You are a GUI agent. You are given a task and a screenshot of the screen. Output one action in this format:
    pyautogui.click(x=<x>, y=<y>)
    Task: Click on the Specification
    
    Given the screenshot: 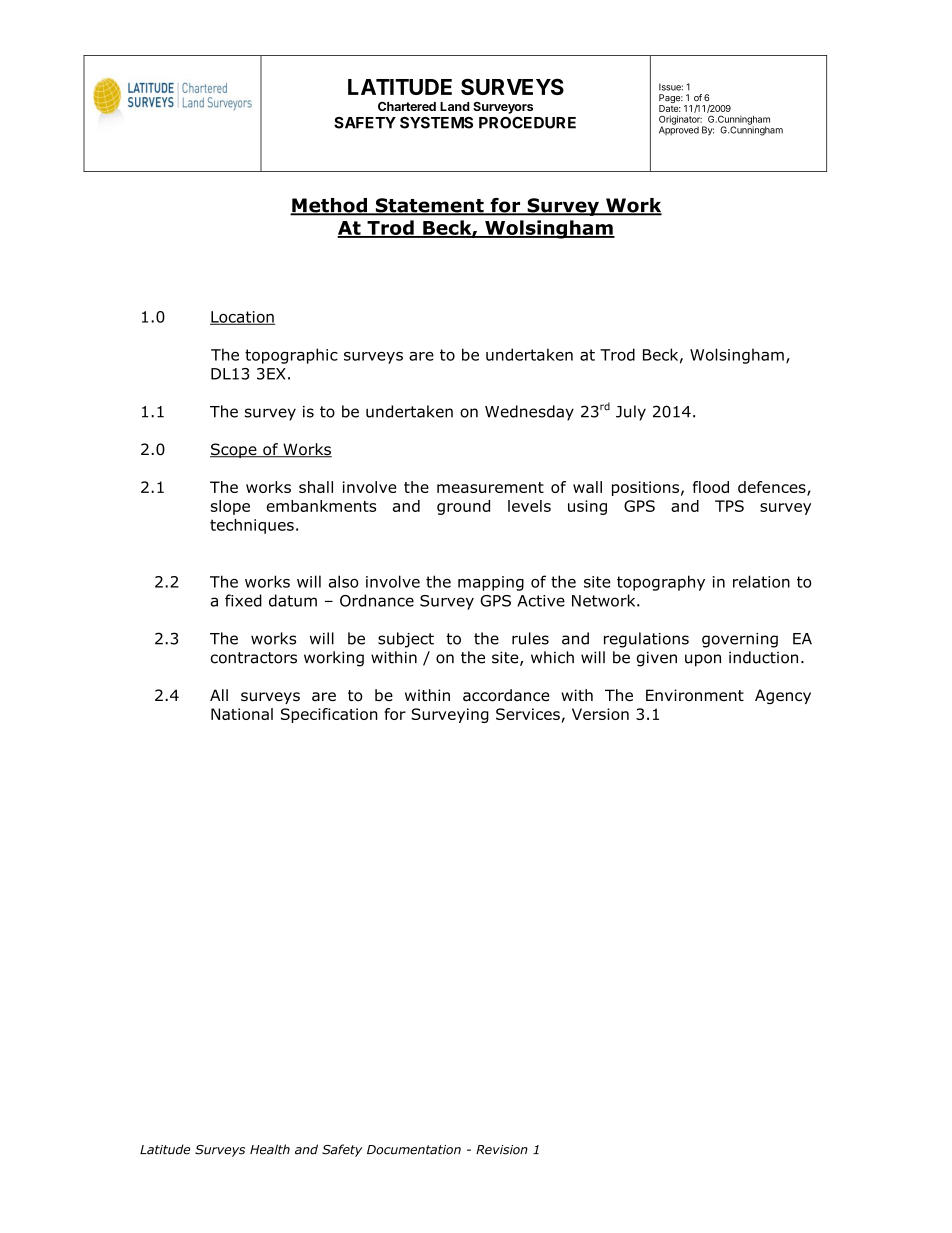 What is the action you would take?
    pyautogui.click(x=329, y=715)
